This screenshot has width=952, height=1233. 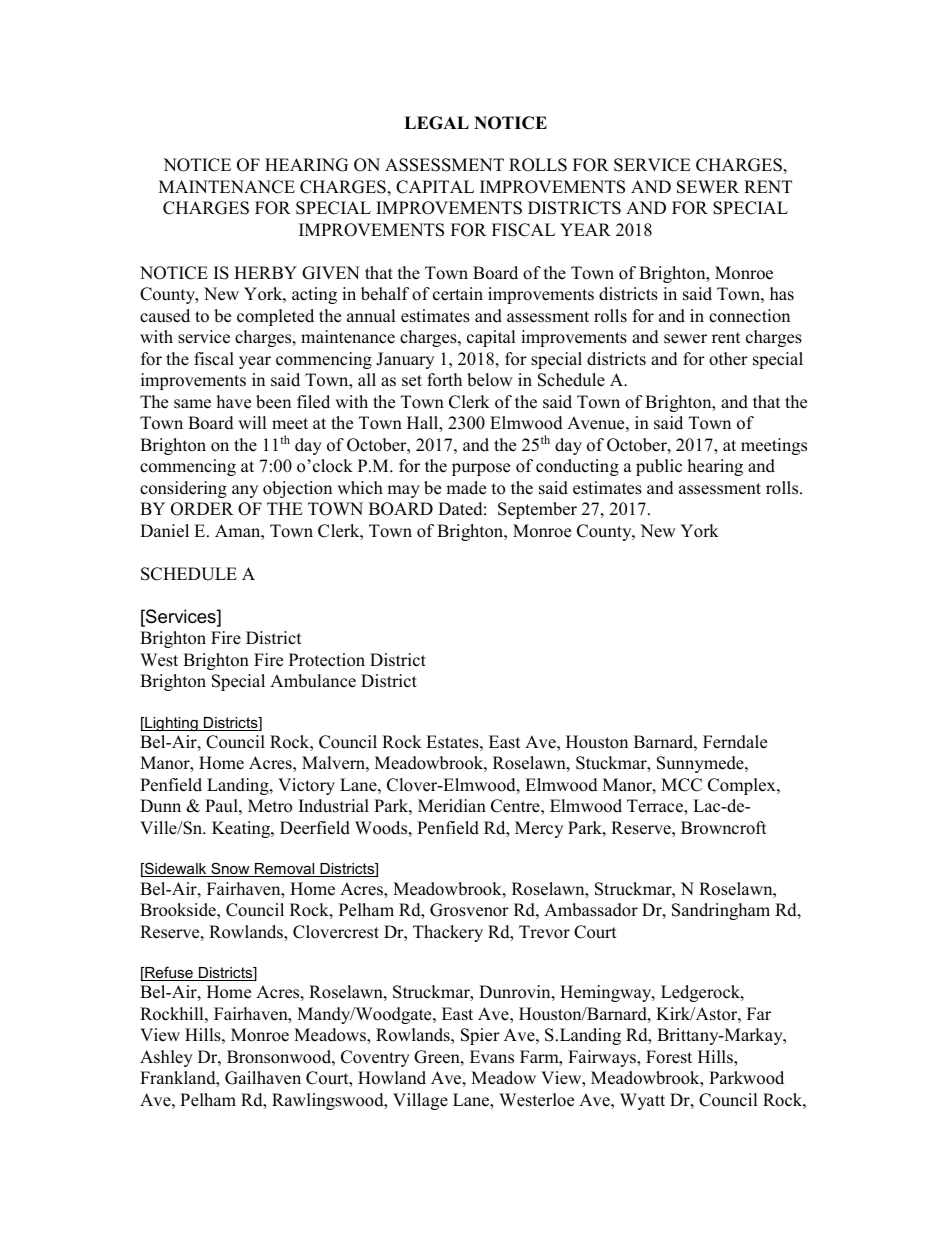 What do you see at coordinates (436, 123) in the screenshot?
I see `LEGAL` at bounding box center [436, 123].
